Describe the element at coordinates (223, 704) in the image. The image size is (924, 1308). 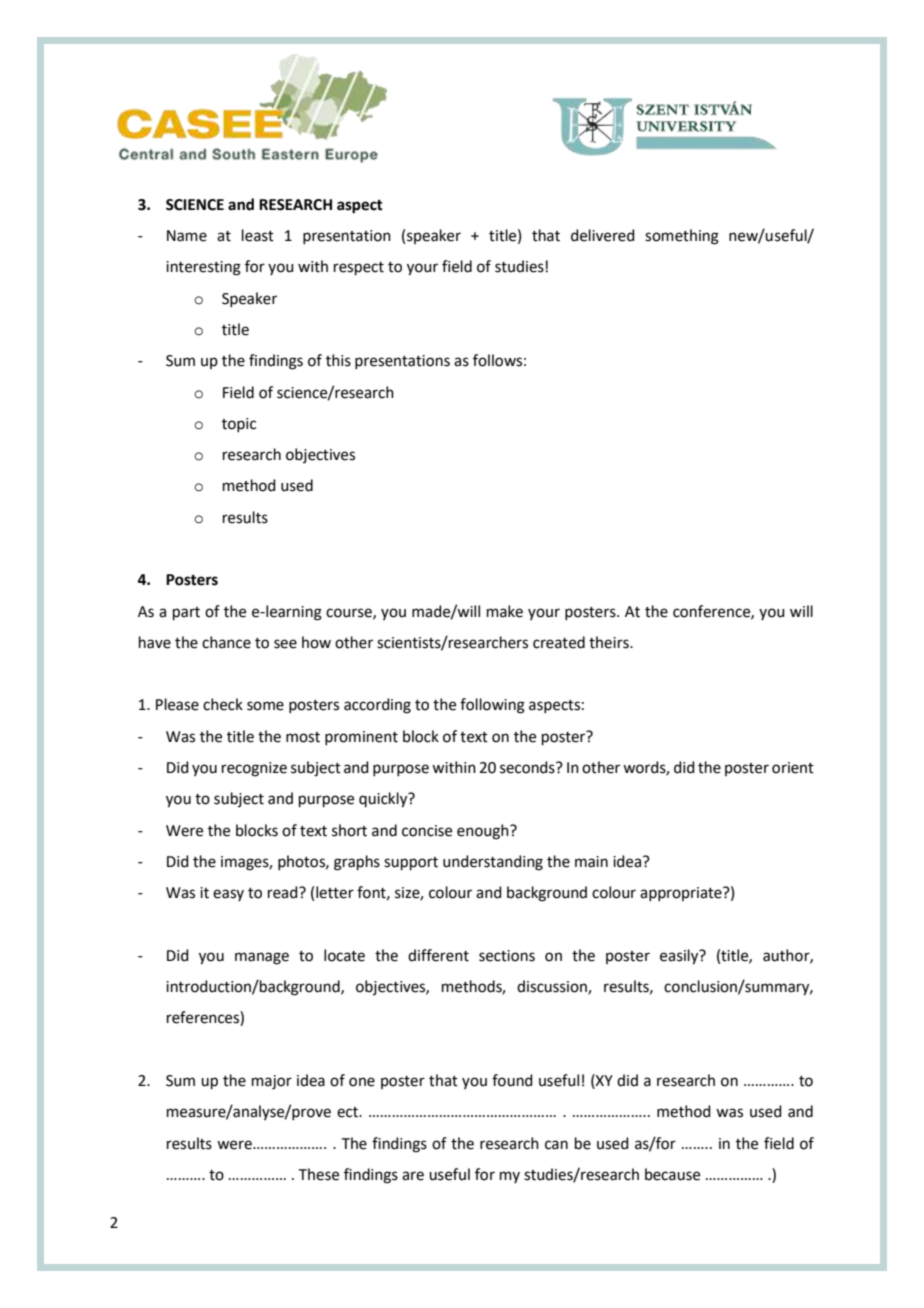
I see `check` at that location.
